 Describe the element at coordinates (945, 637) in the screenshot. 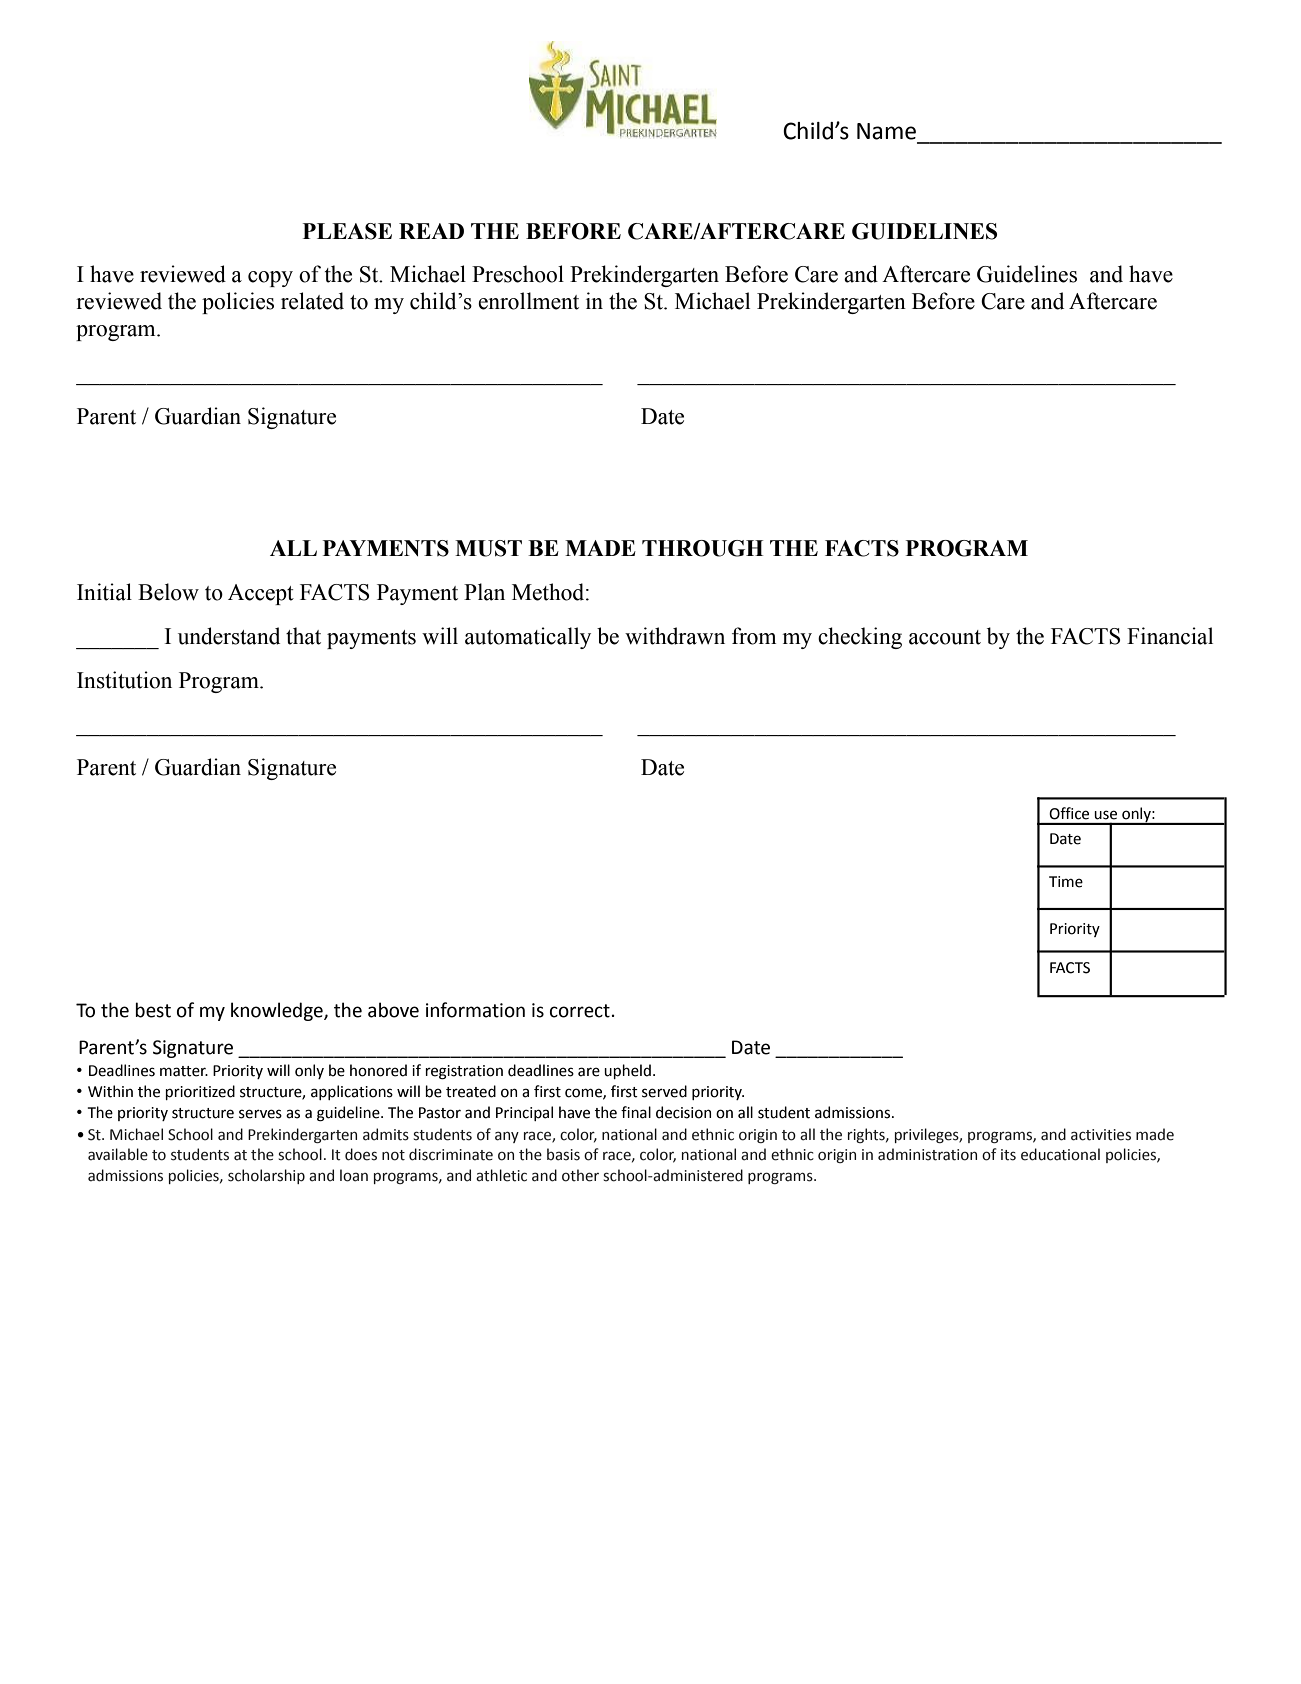

I see `account` at that location.
